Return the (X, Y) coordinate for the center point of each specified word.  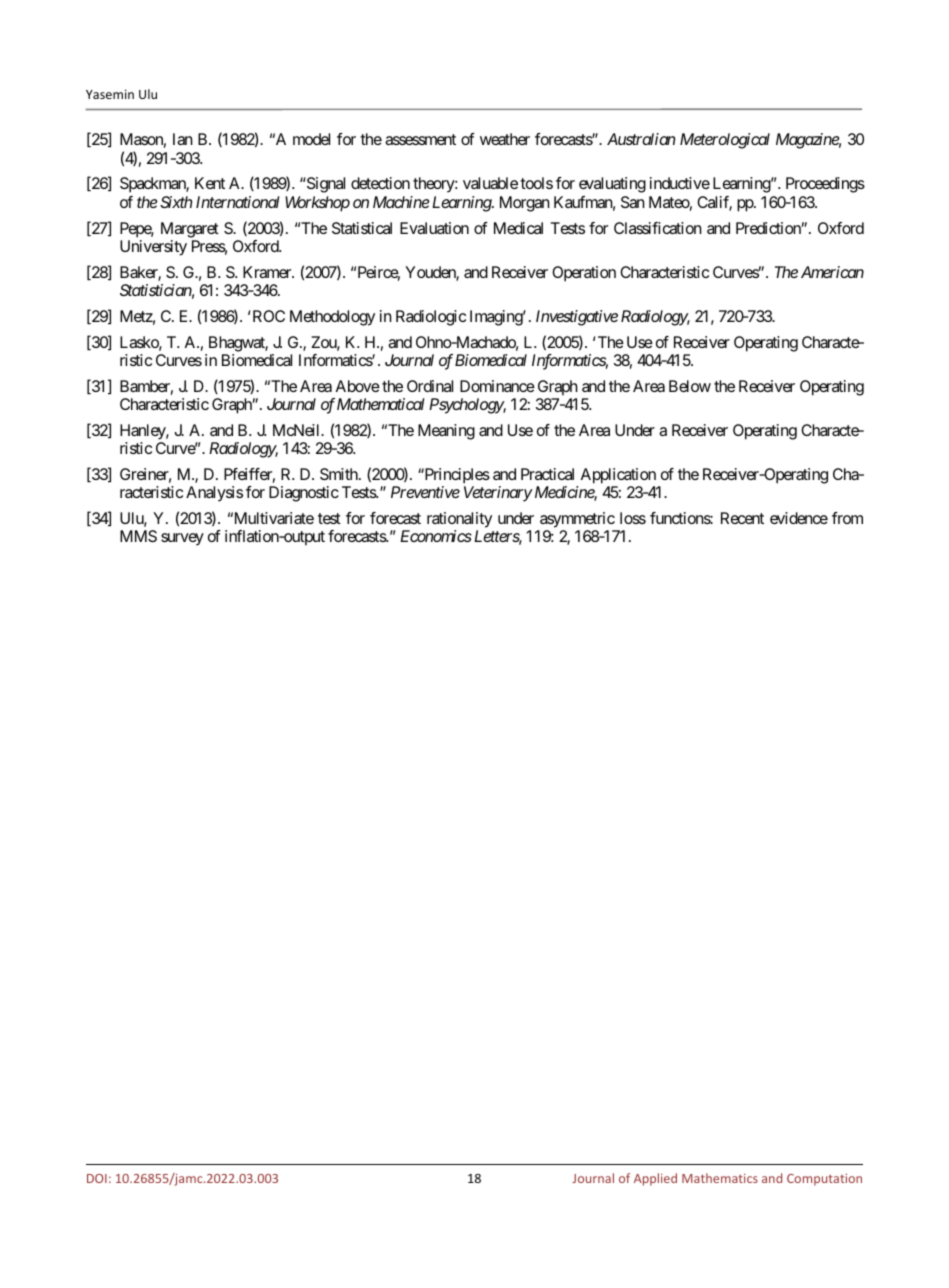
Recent (742, 518)
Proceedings (825, 185)
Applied (655, 1179)
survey (182, 539)
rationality (459, 520)
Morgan (525, 204)
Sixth (176, 202)
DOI (97, 1178)
